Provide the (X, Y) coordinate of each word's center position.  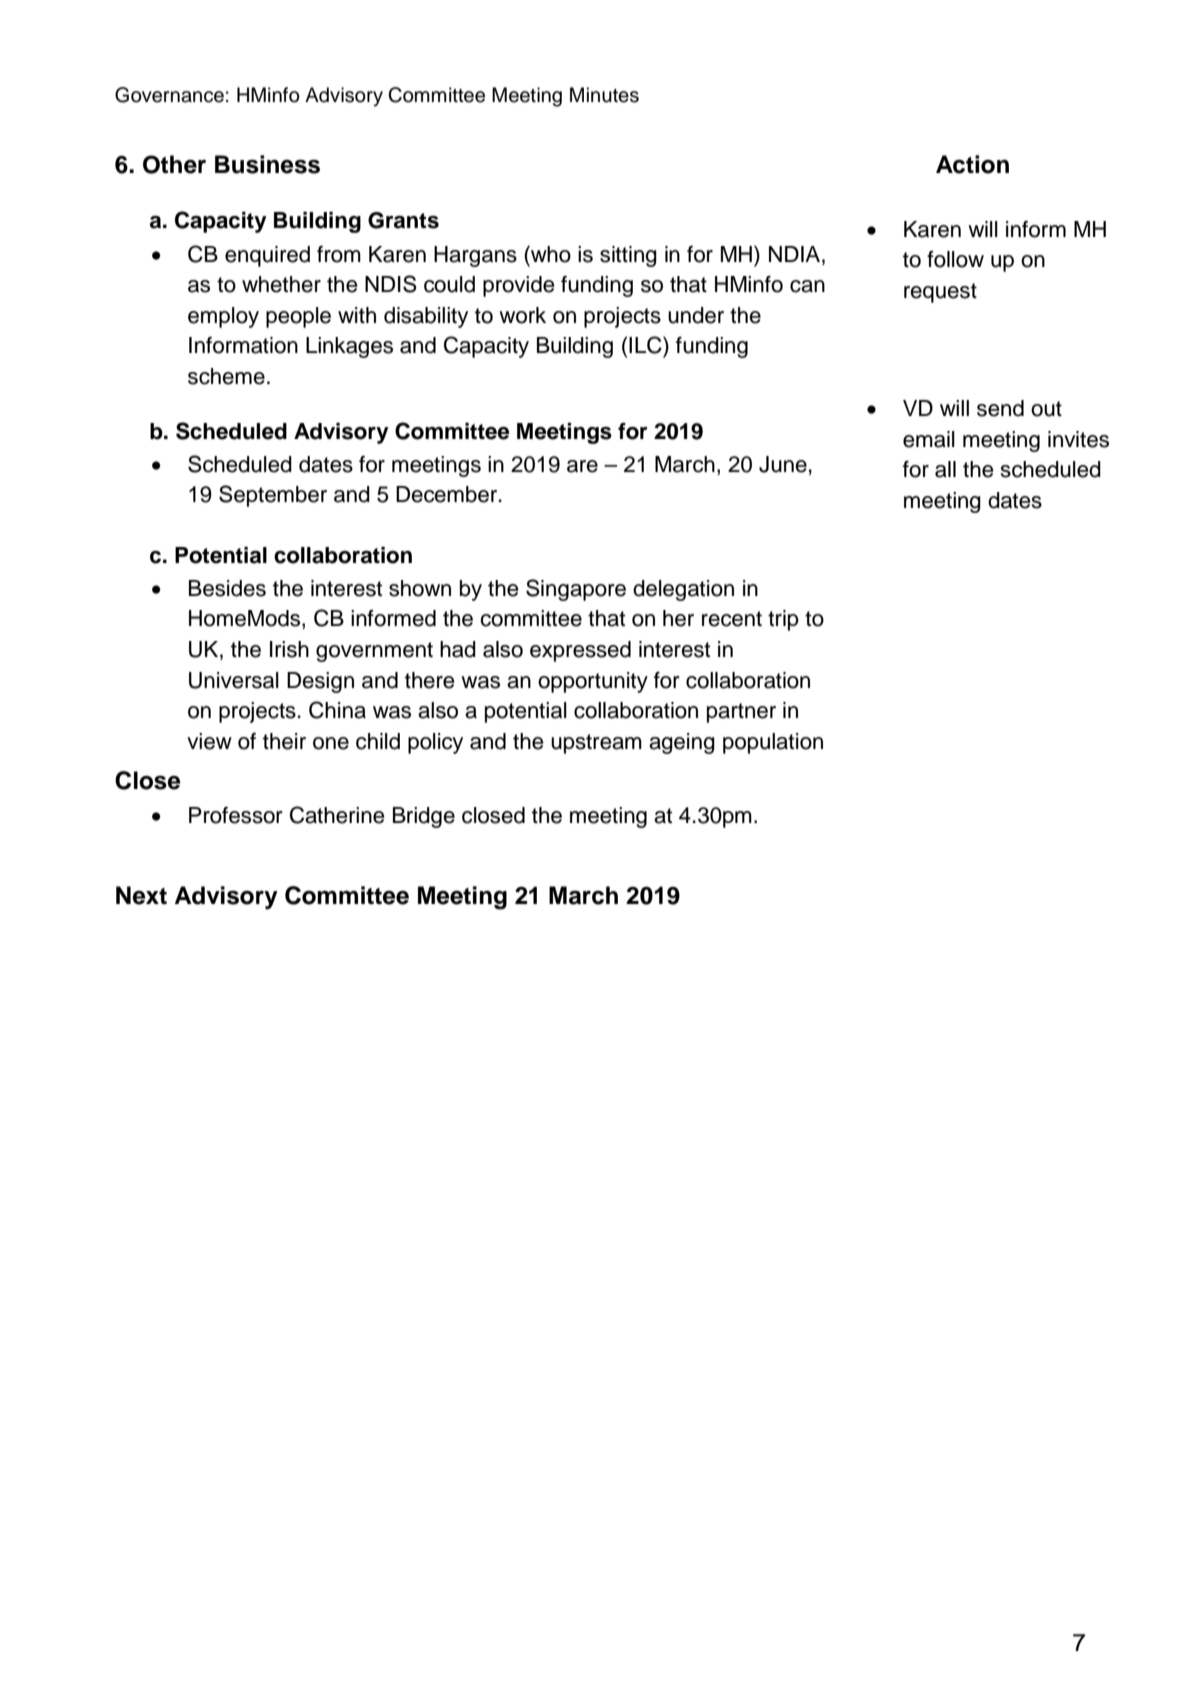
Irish (289, 649)
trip (783, 620)
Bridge (424, 817)
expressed (580, 651)
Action (972, 164)
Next (141, 895)
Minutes (604, 95)
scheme (226, 376)
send (1000, 408)
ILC (646, 345)
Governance (169, 95)
